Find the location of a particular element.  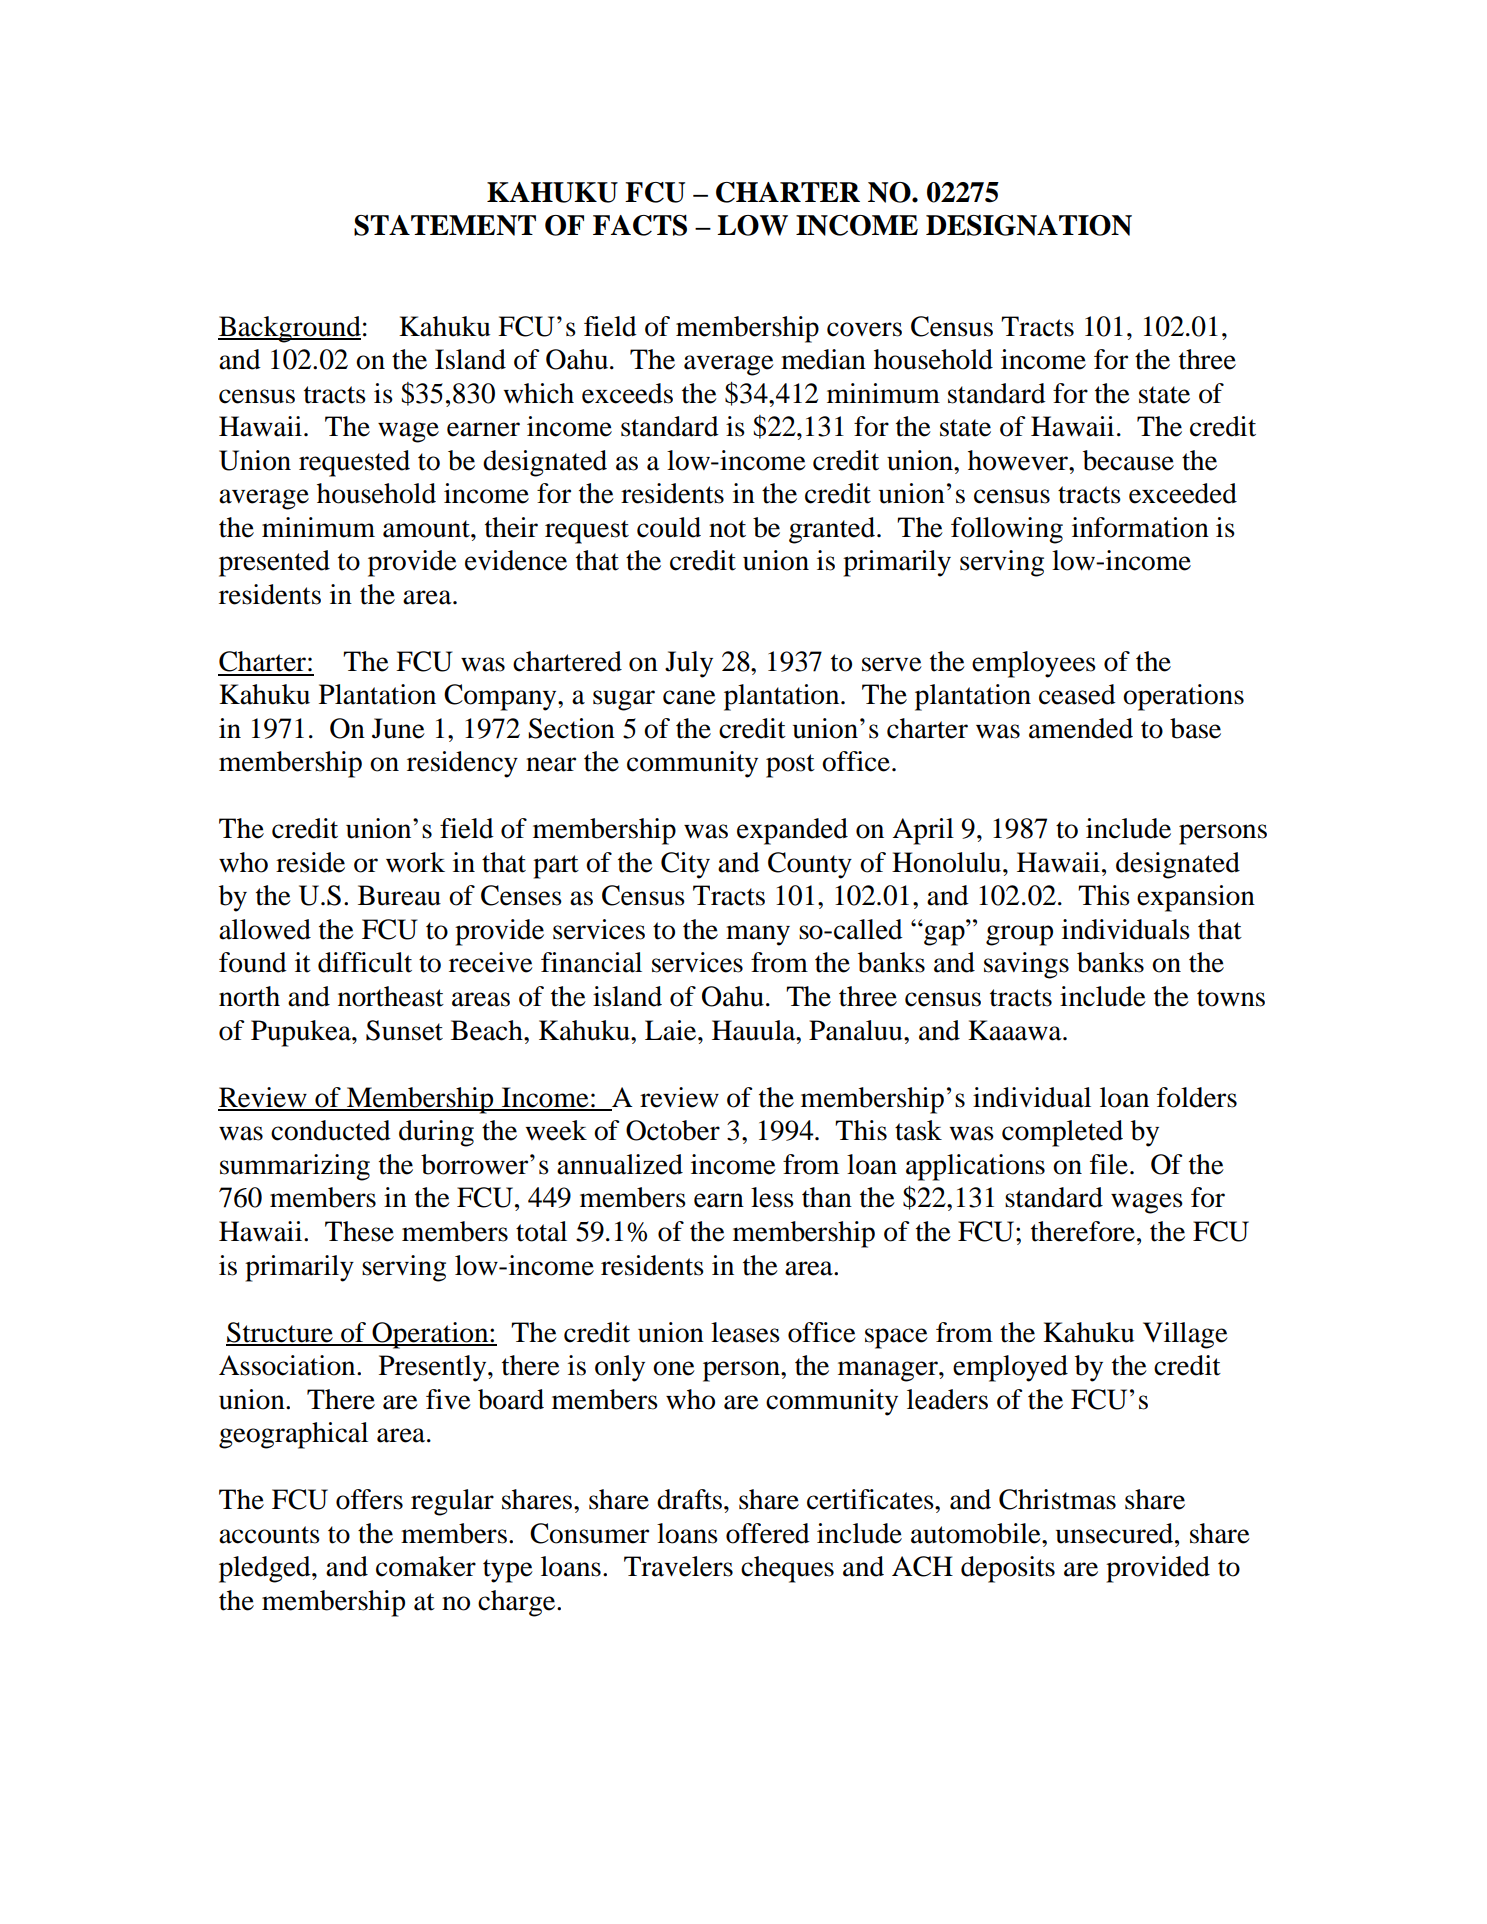

offers is located at coordinates (369, 1499).
